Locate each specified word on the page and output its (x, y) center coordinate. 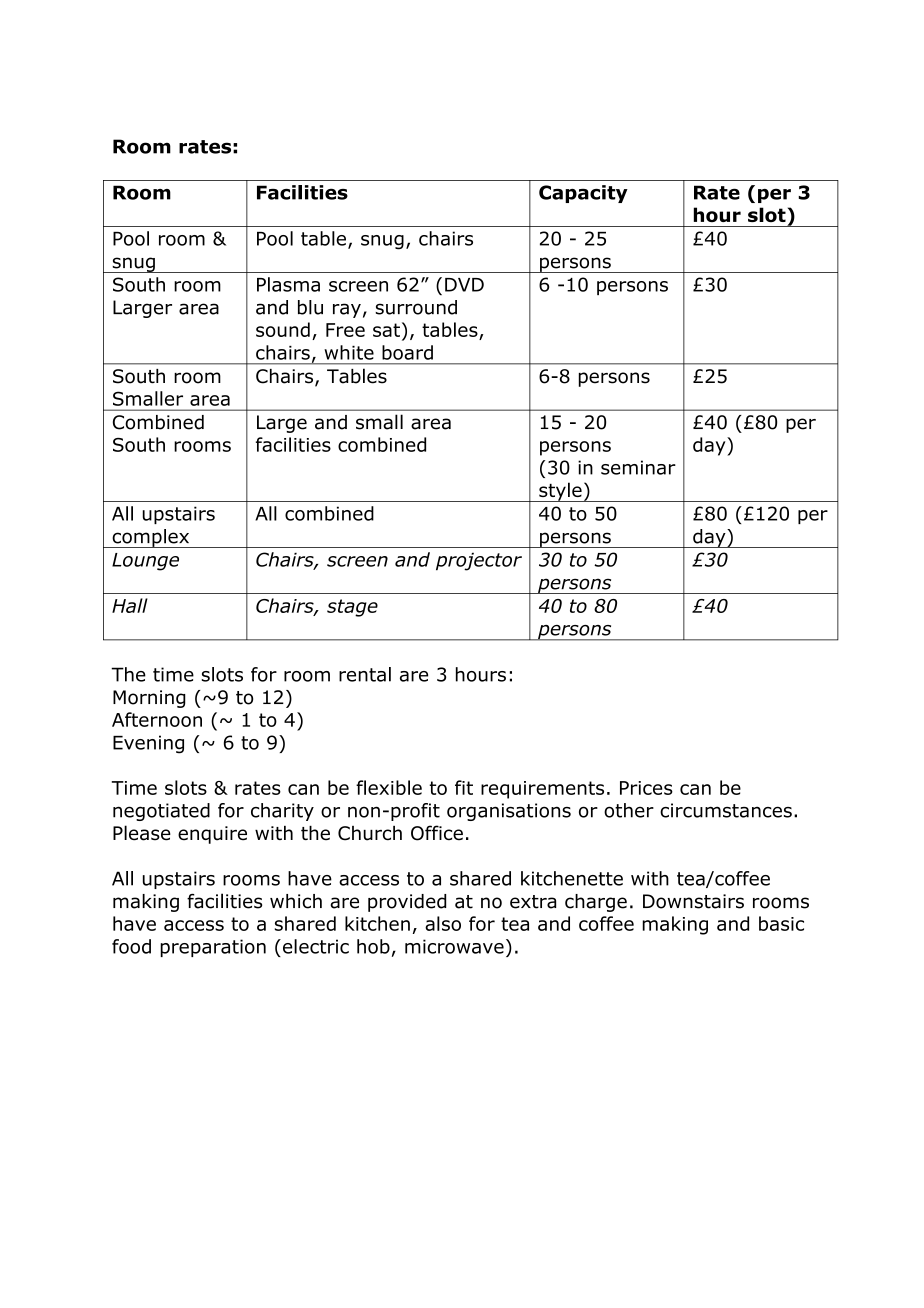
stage (352, 608)
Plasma (288, 284)
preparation (213, 948)
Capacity (583, 194)
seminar (638, 467)
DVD (464, 285)
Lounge (145, 562)
